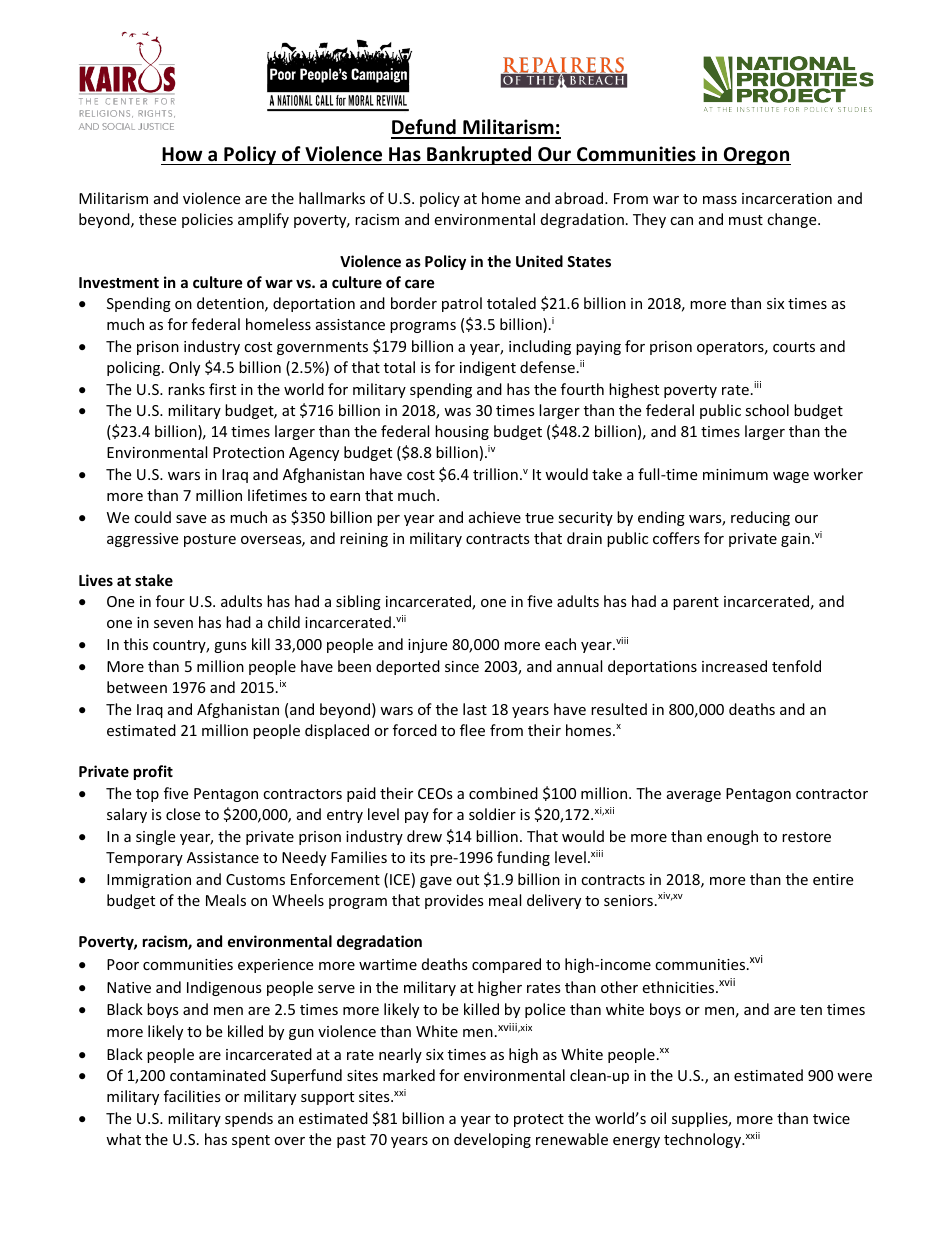 The width and height of the screenshot is (952, 1233). What do you see at coordinates (492, 1140) in the screenshot?
I see `developing` at bounding box center [492, 1140].
